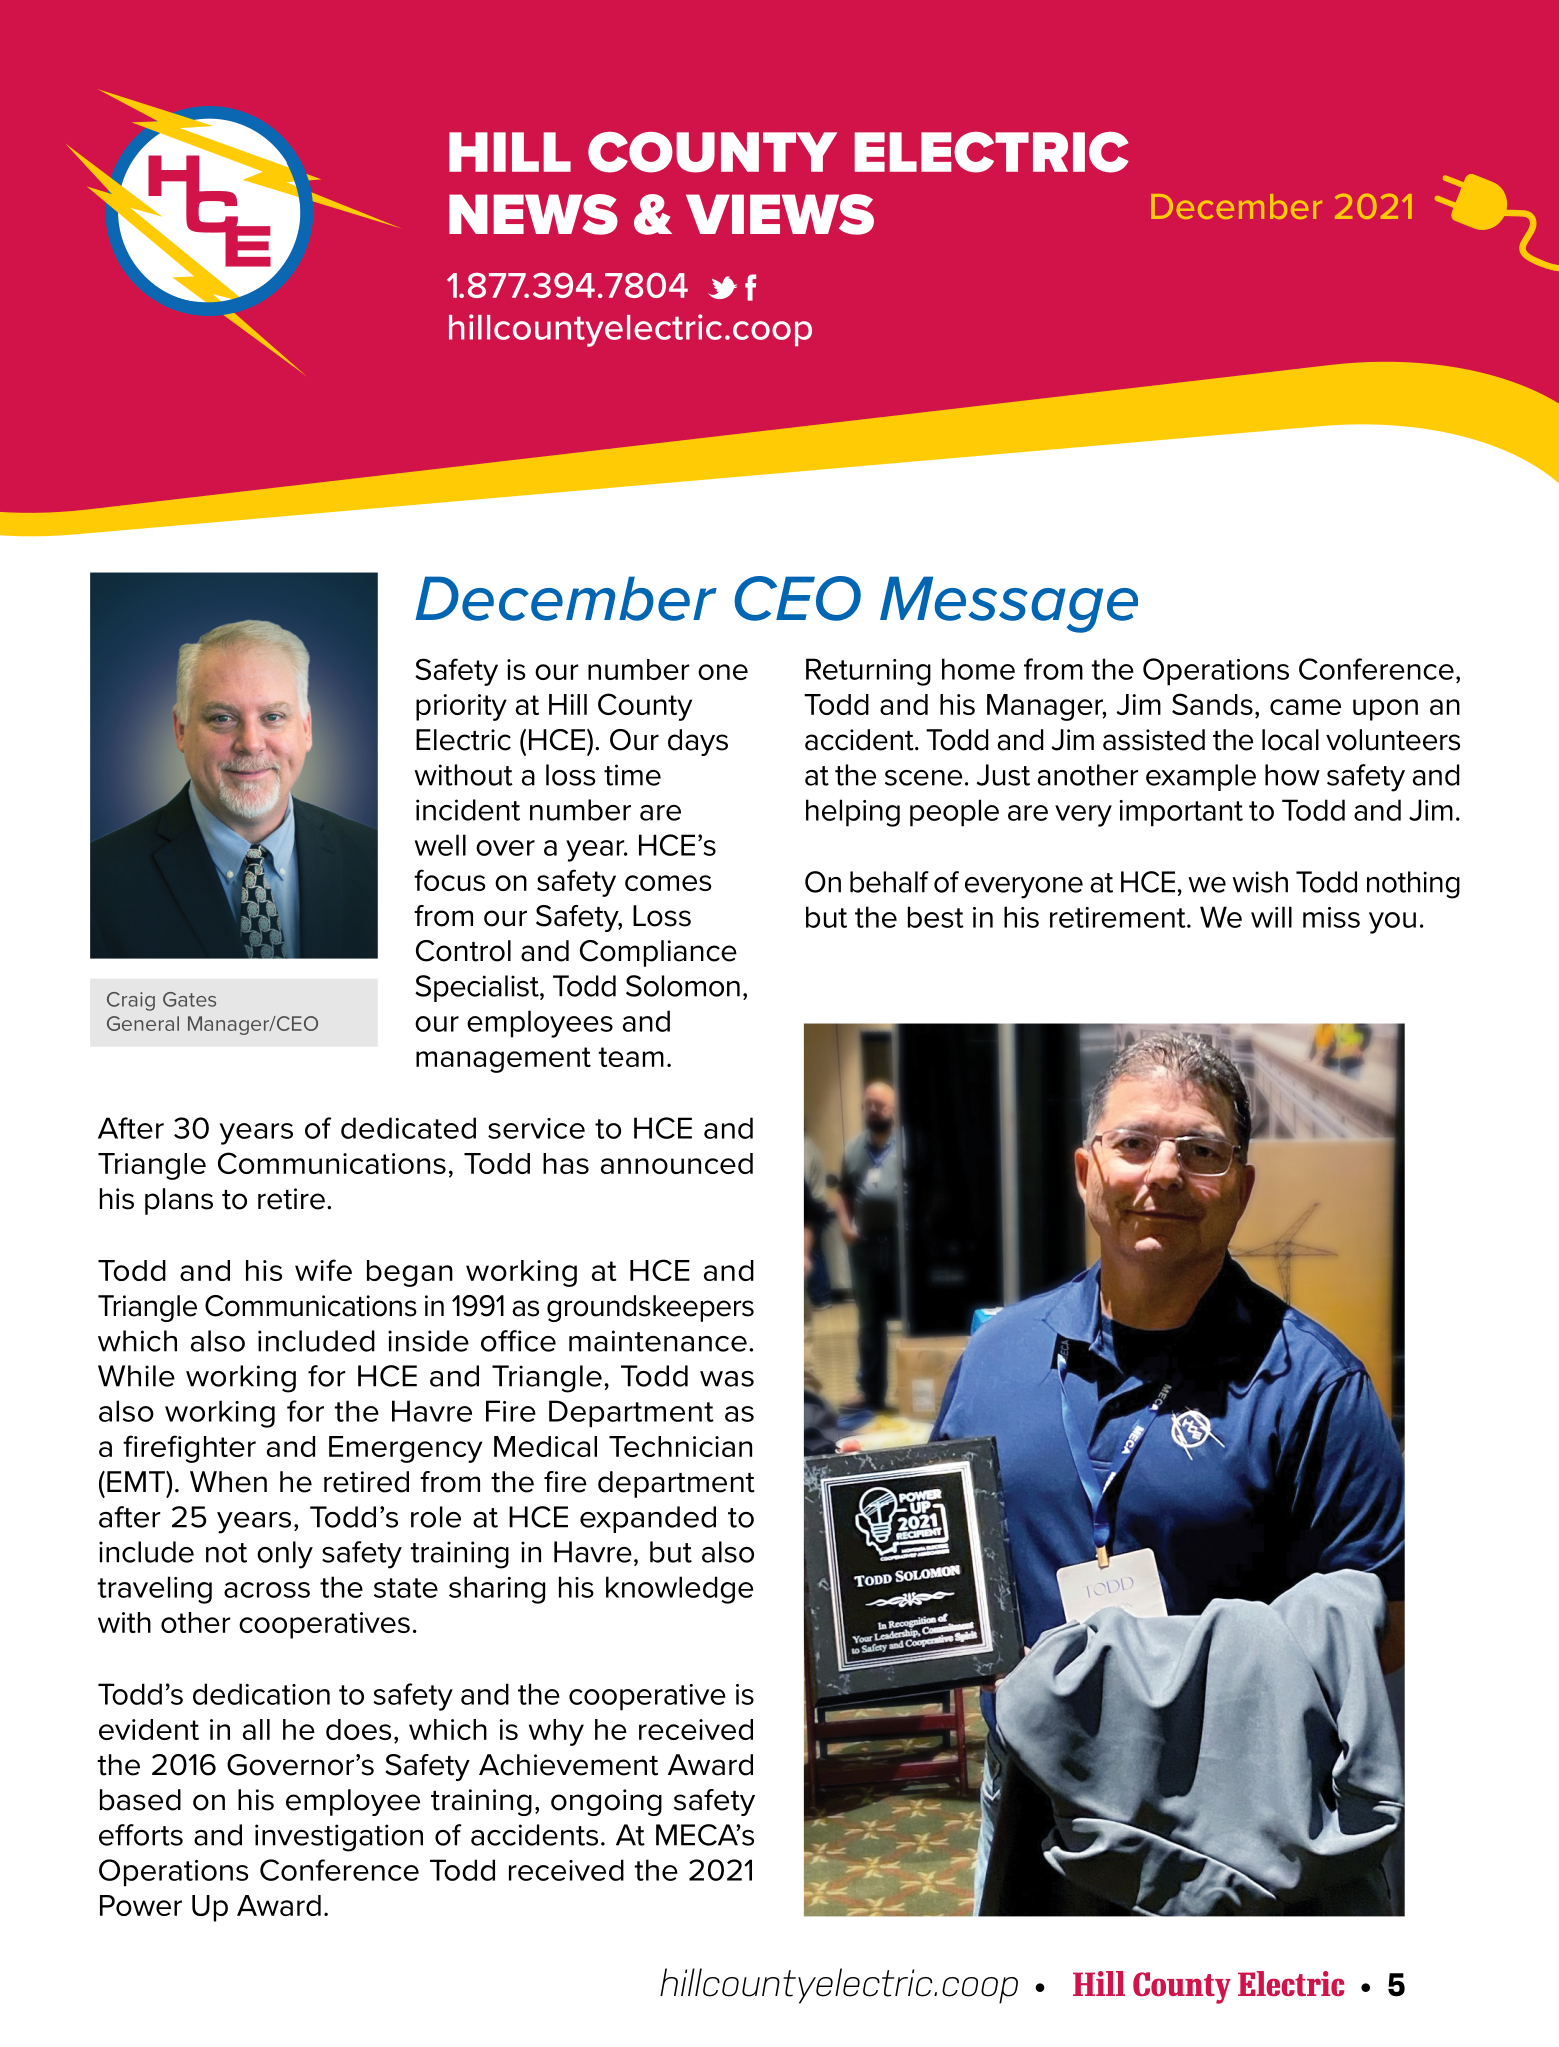 This page has height=2047, width=1559. I want to click on priority, so click(461, 707).
